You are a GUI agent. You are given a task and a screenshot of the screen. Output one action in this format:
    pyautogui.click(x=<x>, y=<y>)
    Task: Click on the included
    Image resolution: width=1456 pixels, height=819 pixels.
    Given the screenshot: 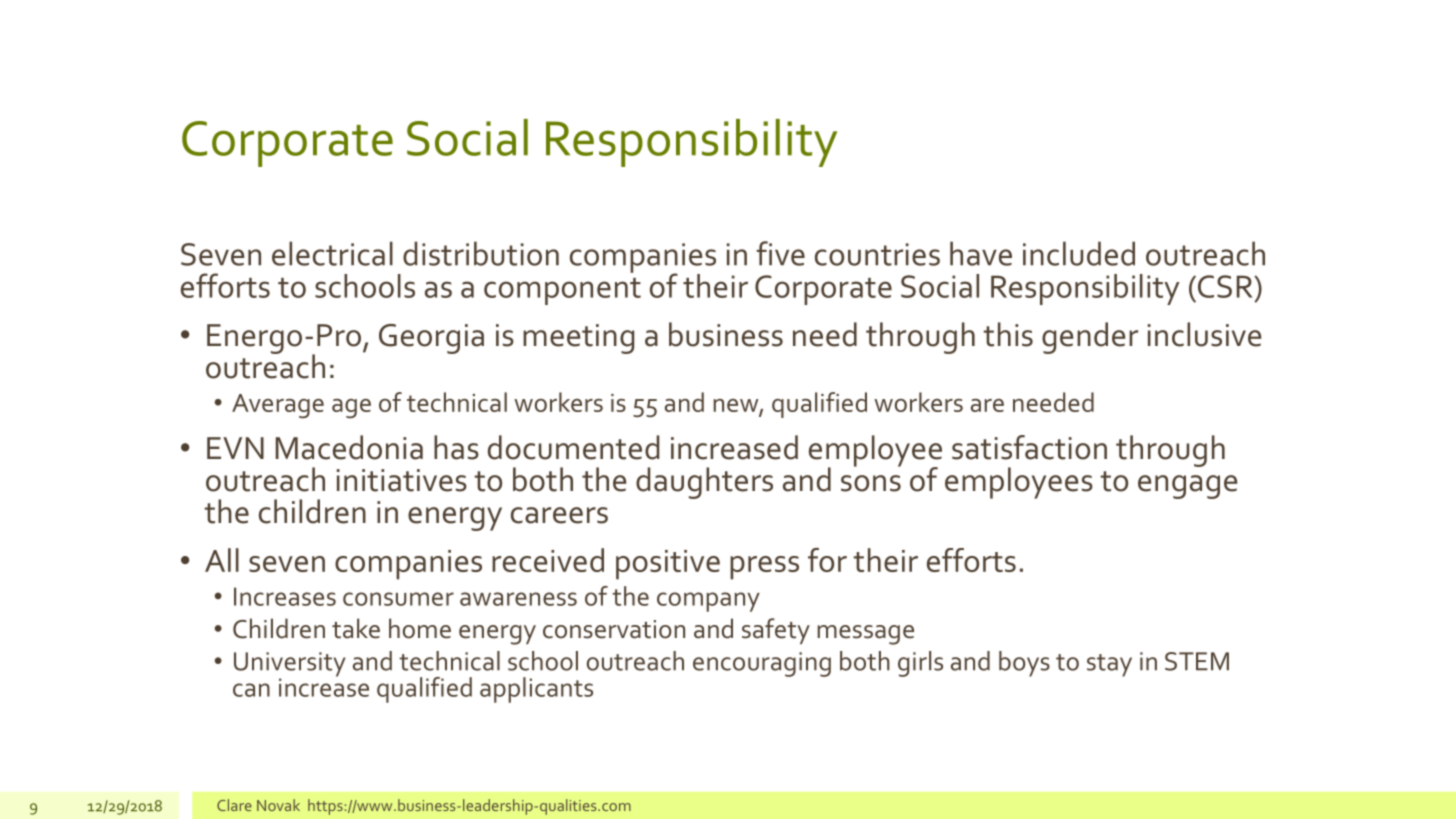 What is the action you would take?
    pyautogui.click(x=1079, y=253)
